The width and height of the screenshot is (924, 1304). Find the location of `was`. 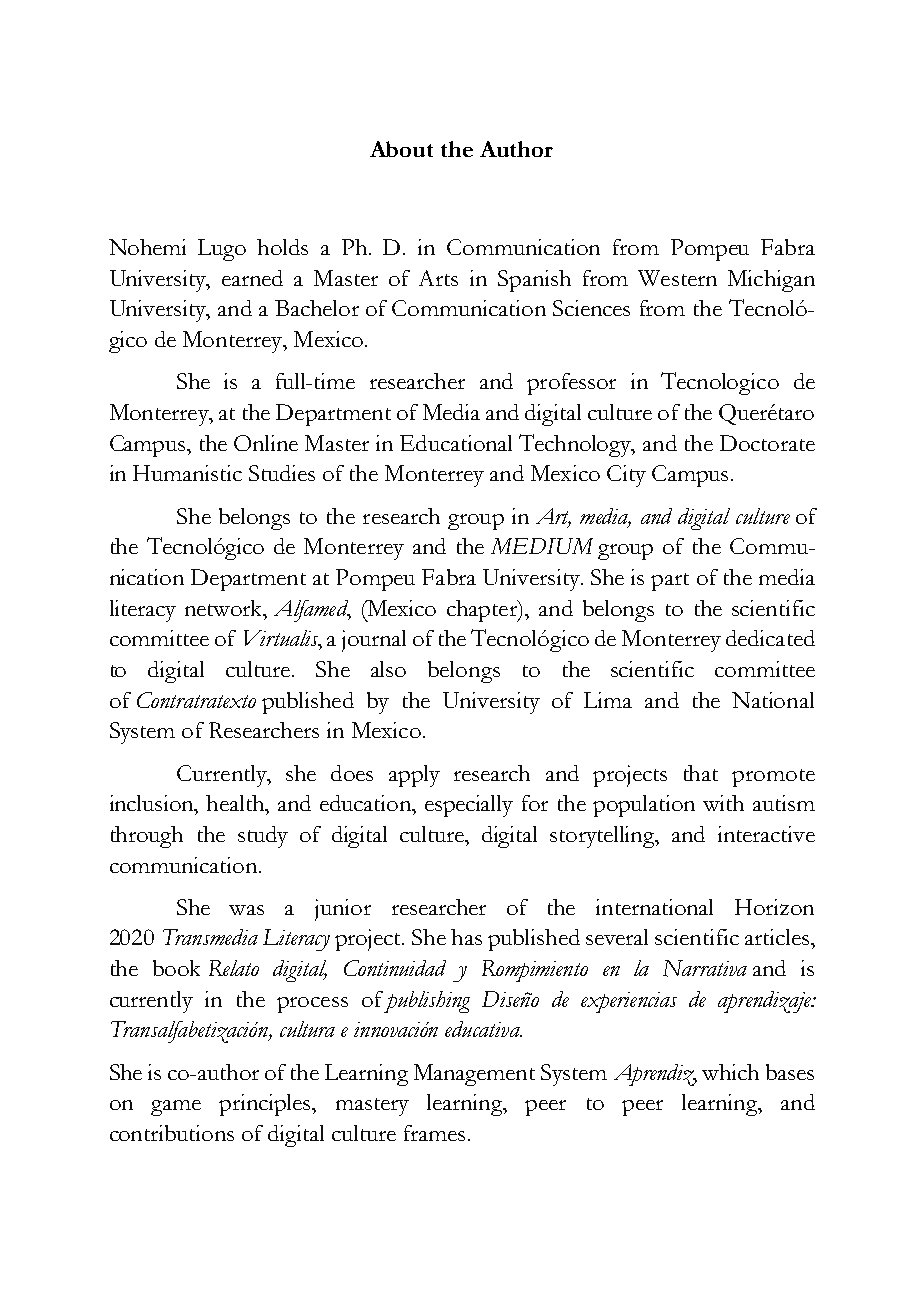

was is located at coordinates (246, 910).
